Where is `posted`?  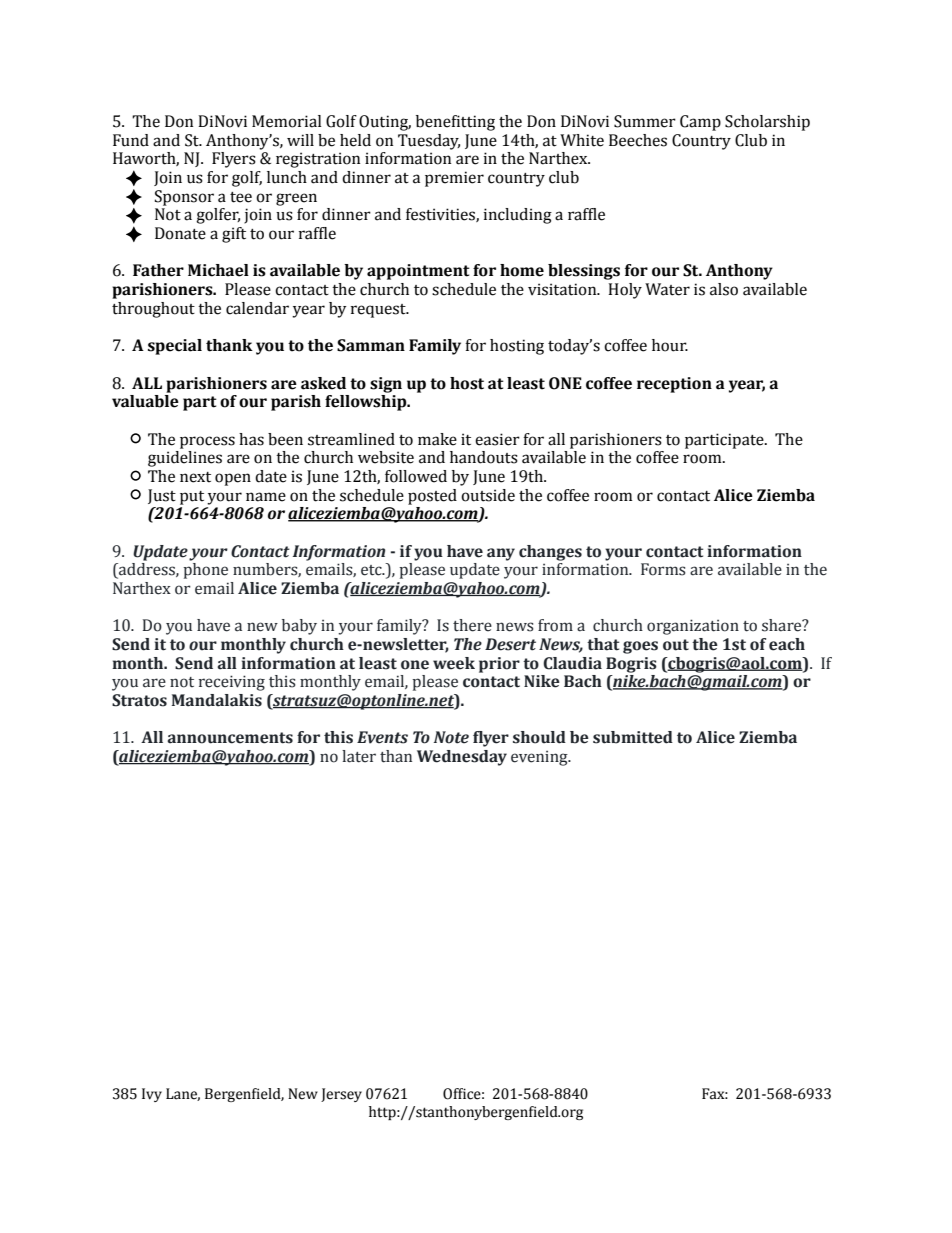
posted is located at coordinates (432, 497).
